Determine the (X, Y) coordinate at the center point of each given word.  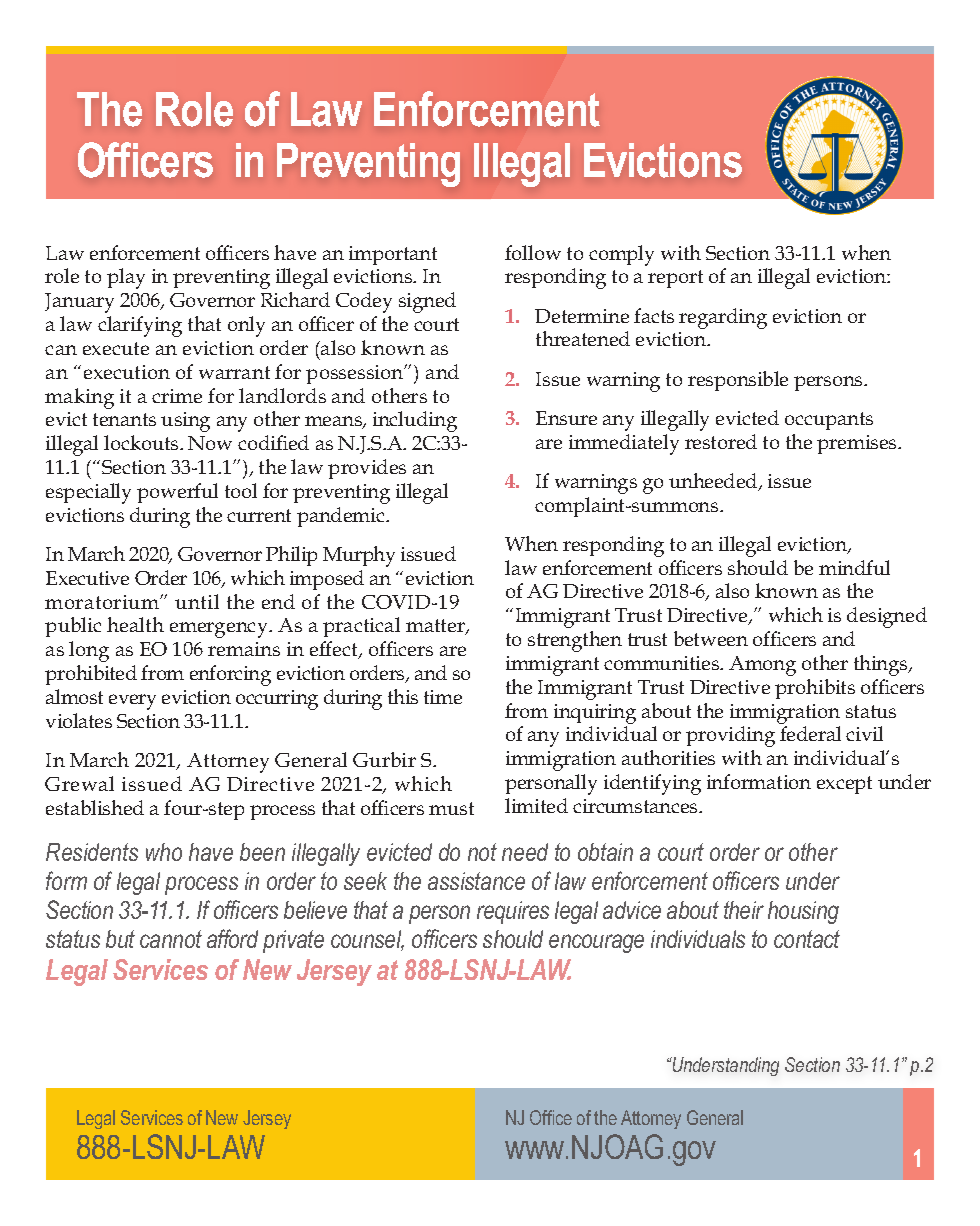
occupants (829, 421)
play (126, 278)
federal (810, 733)
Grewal (79, 783)
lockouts (142, 442)
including (415, 421)
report (675, 279)
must (451, 808)
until (197, 601)
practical (361, 627)
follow (533, 252)
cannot (171, 939)
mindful (854, 567)
